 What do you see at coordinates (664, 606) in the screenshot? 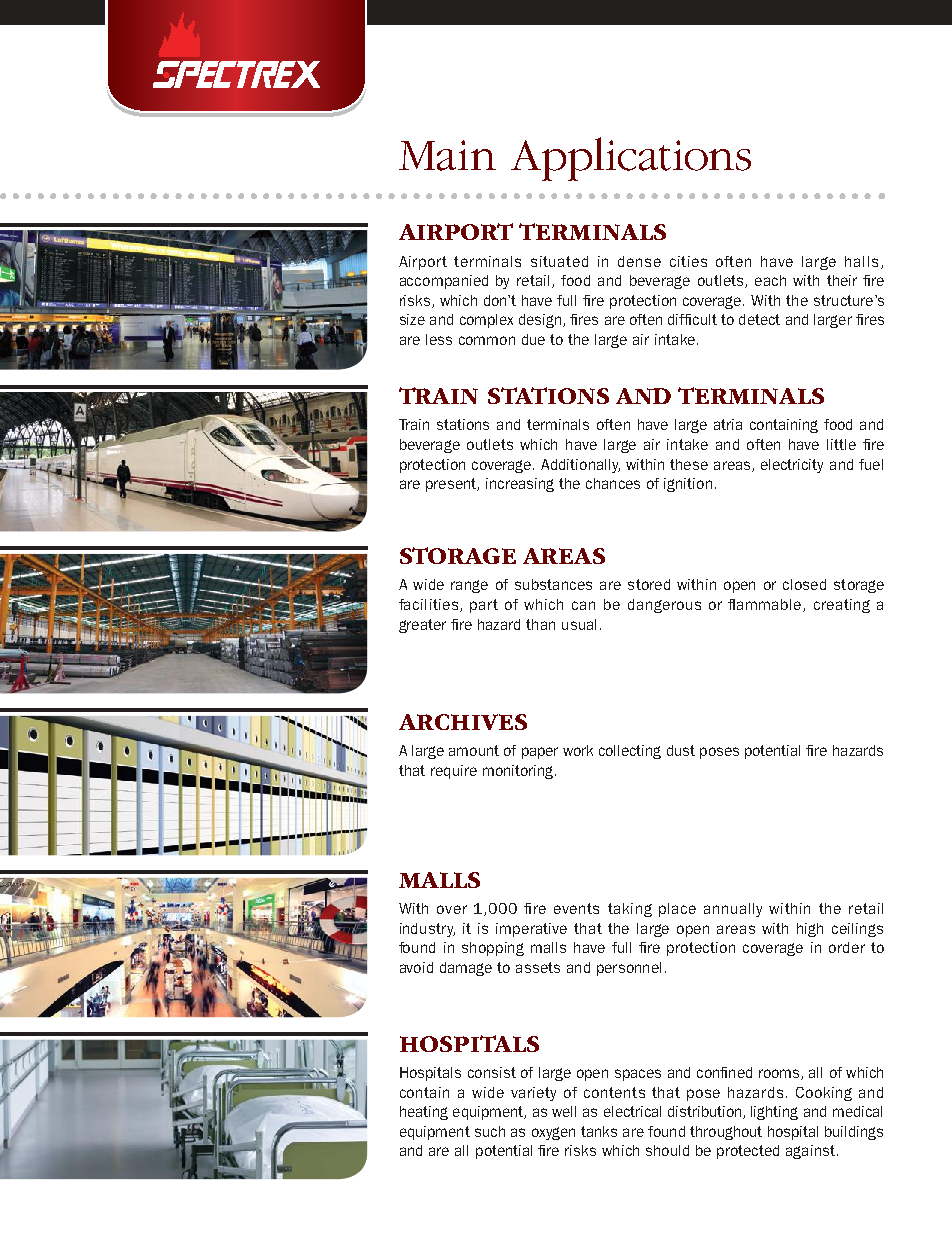
I see `dangerous` at bounding box center [664, 606].
